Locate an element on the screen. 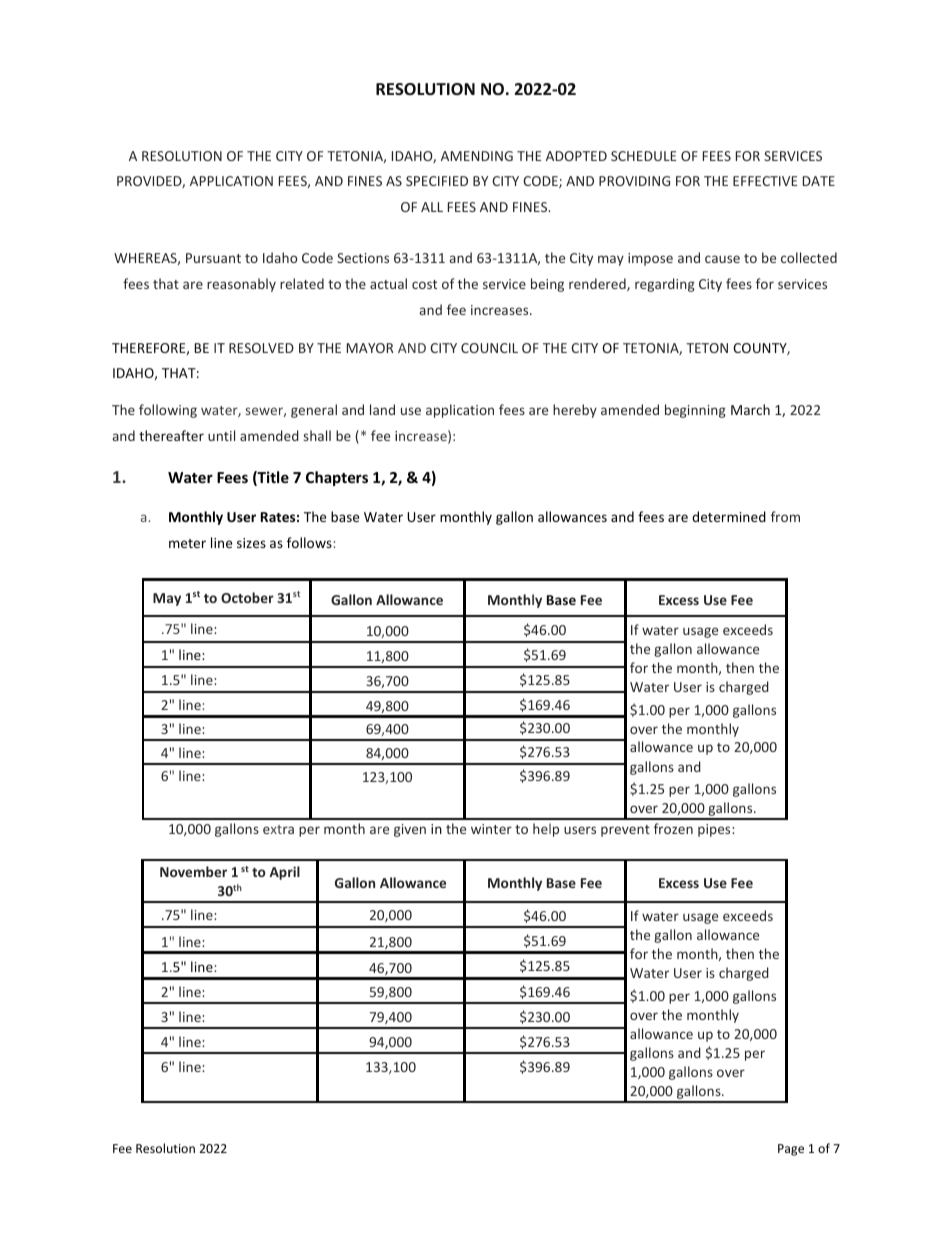 This screenshot has height=1233, width=952. determined is located at coordinates (729, 516).
